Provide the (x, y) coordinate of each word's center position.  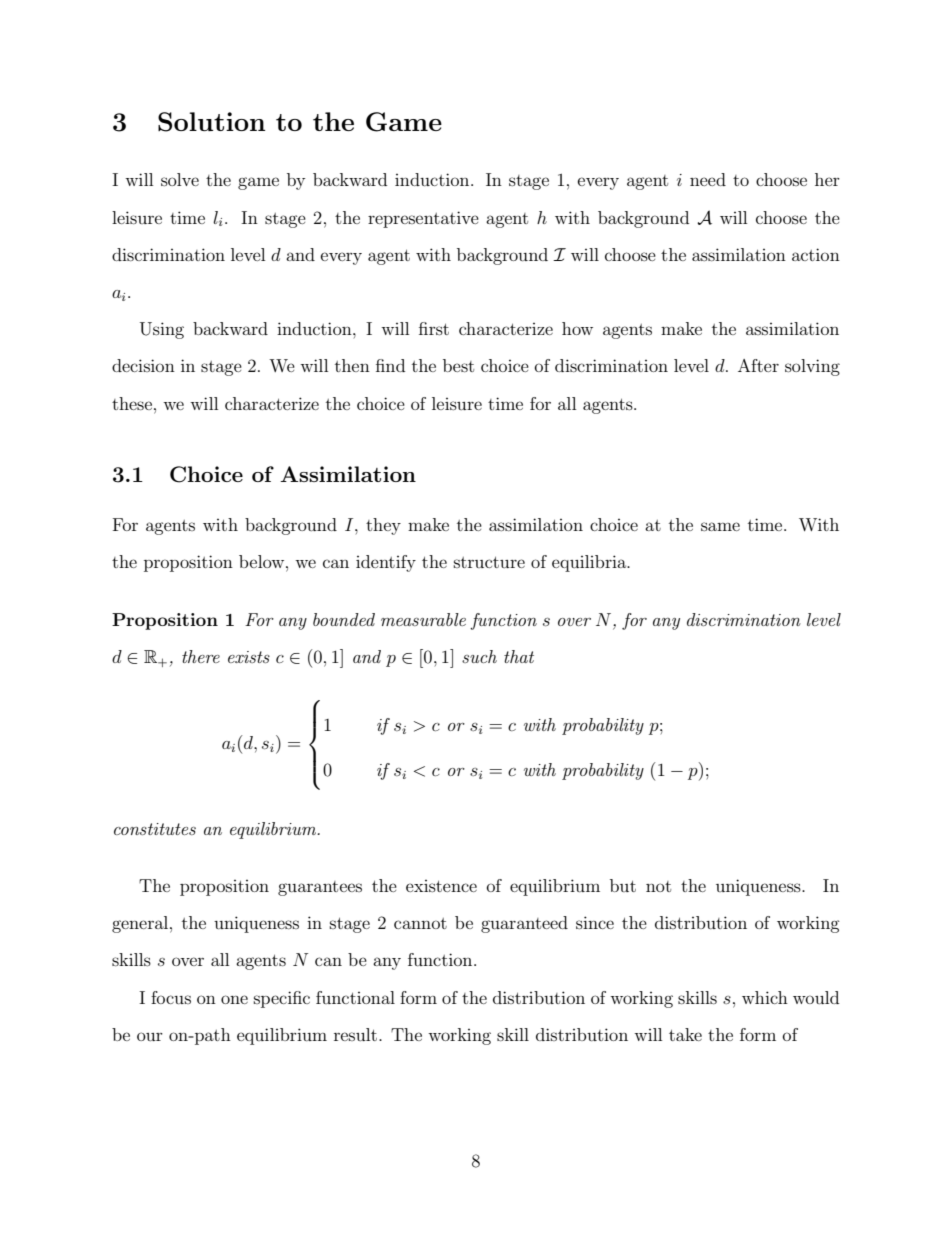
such (479, 656)
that (519, 656)
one (234, 999)
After (758, 365)
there (201, 656)
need (708, 179)
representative (423, 219)
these (132, 403)
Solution (211, 122)
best (458, 365)
